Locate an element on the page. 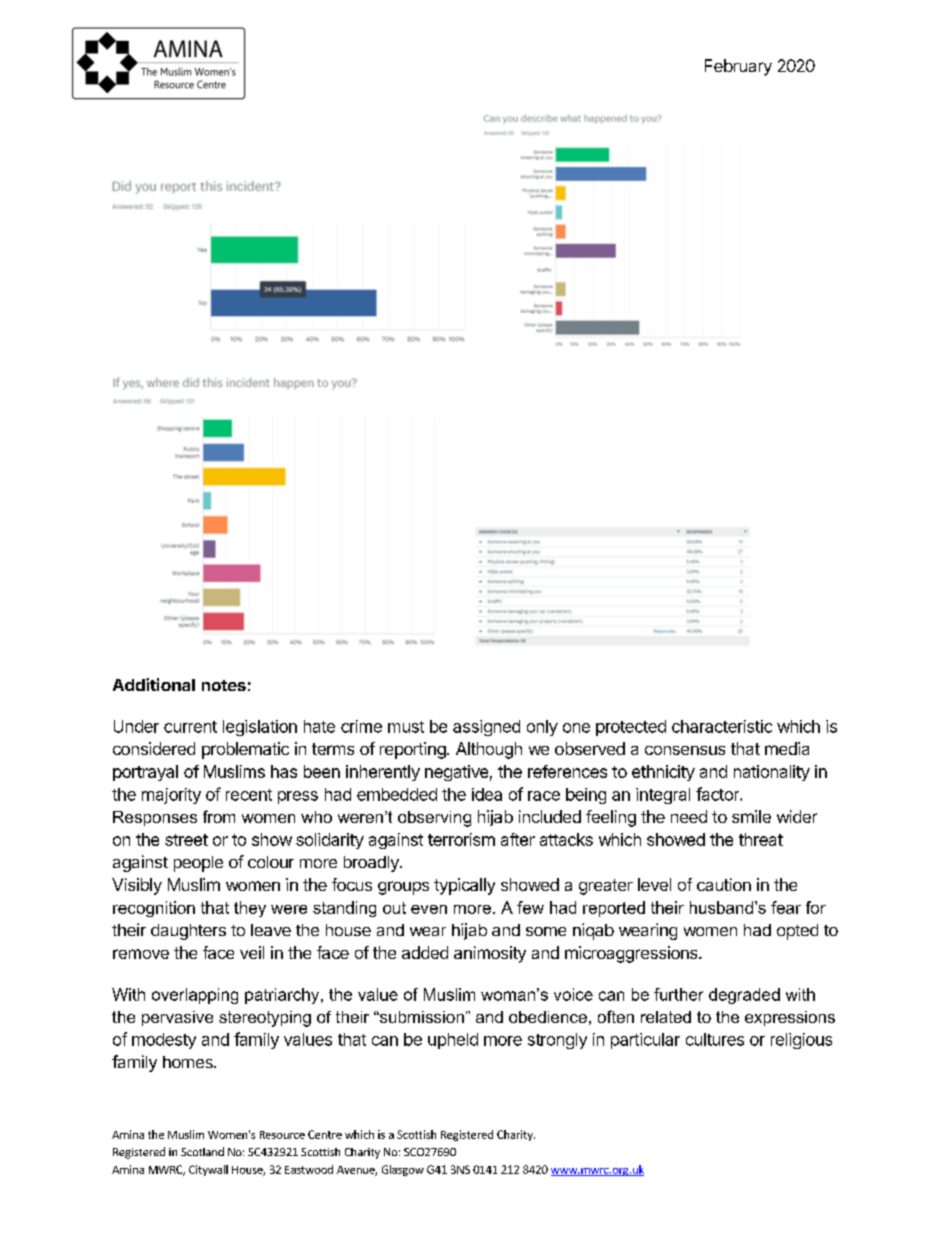  assigned is located at coordinates (486, 728).
